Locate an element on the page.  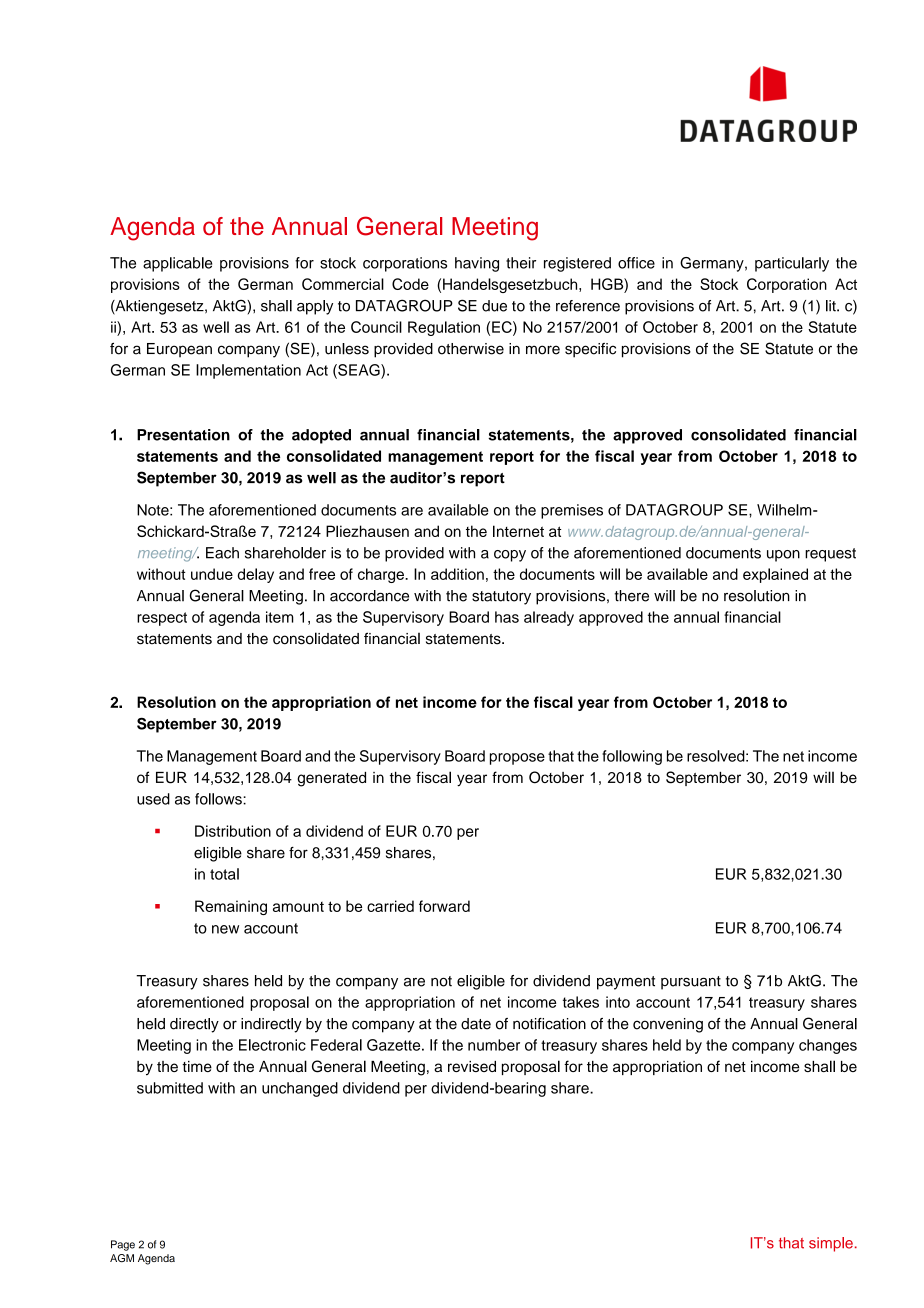
forward is located at coordinates (444, 906).
